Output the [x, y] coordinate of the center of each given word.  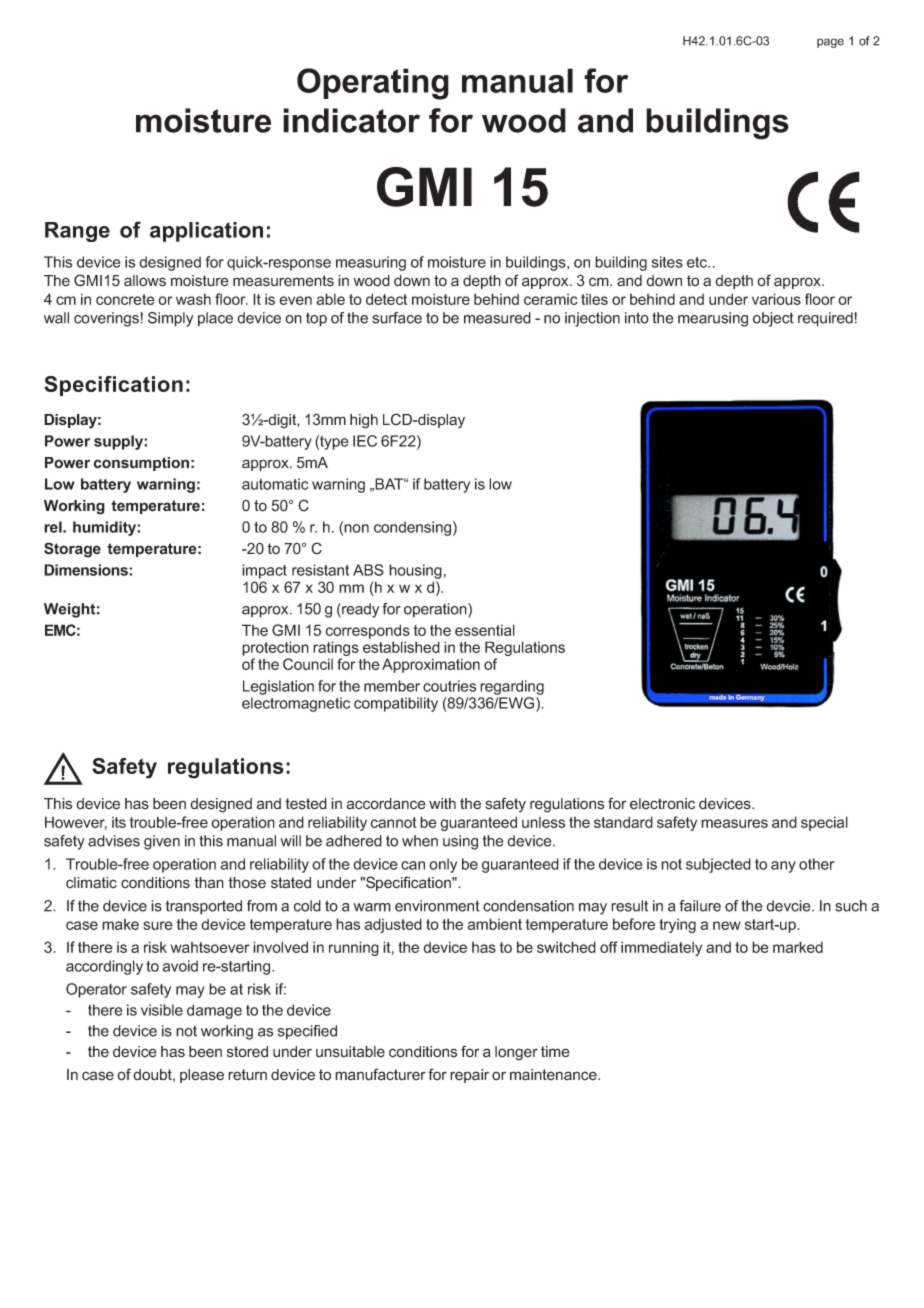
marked [798, 947]
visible [162, 1010]
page [830, 43]
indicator [351, 120]
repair [469, 1076]
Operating [373, 84]
